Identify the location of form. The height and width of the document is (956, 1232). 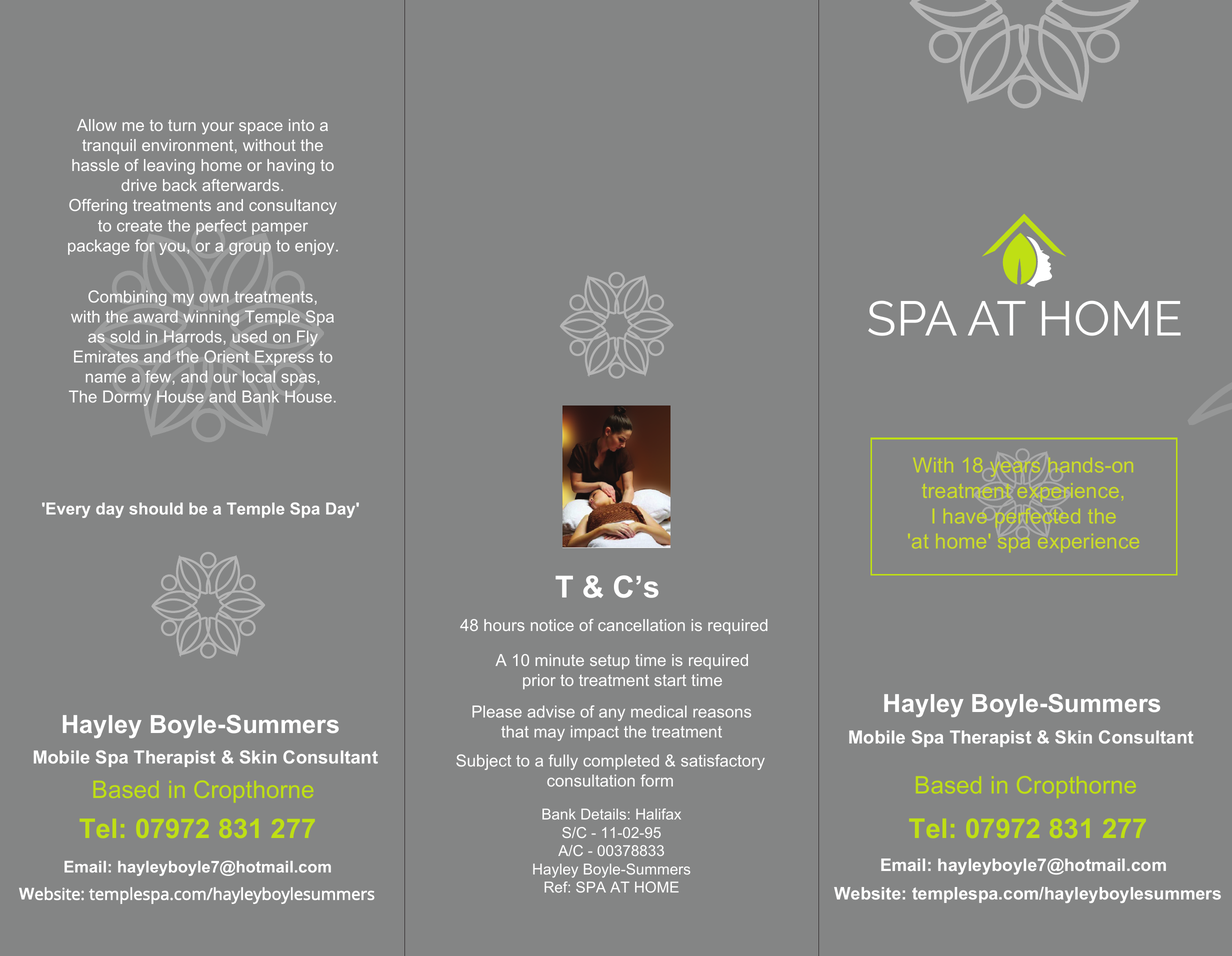
(657, 780).
